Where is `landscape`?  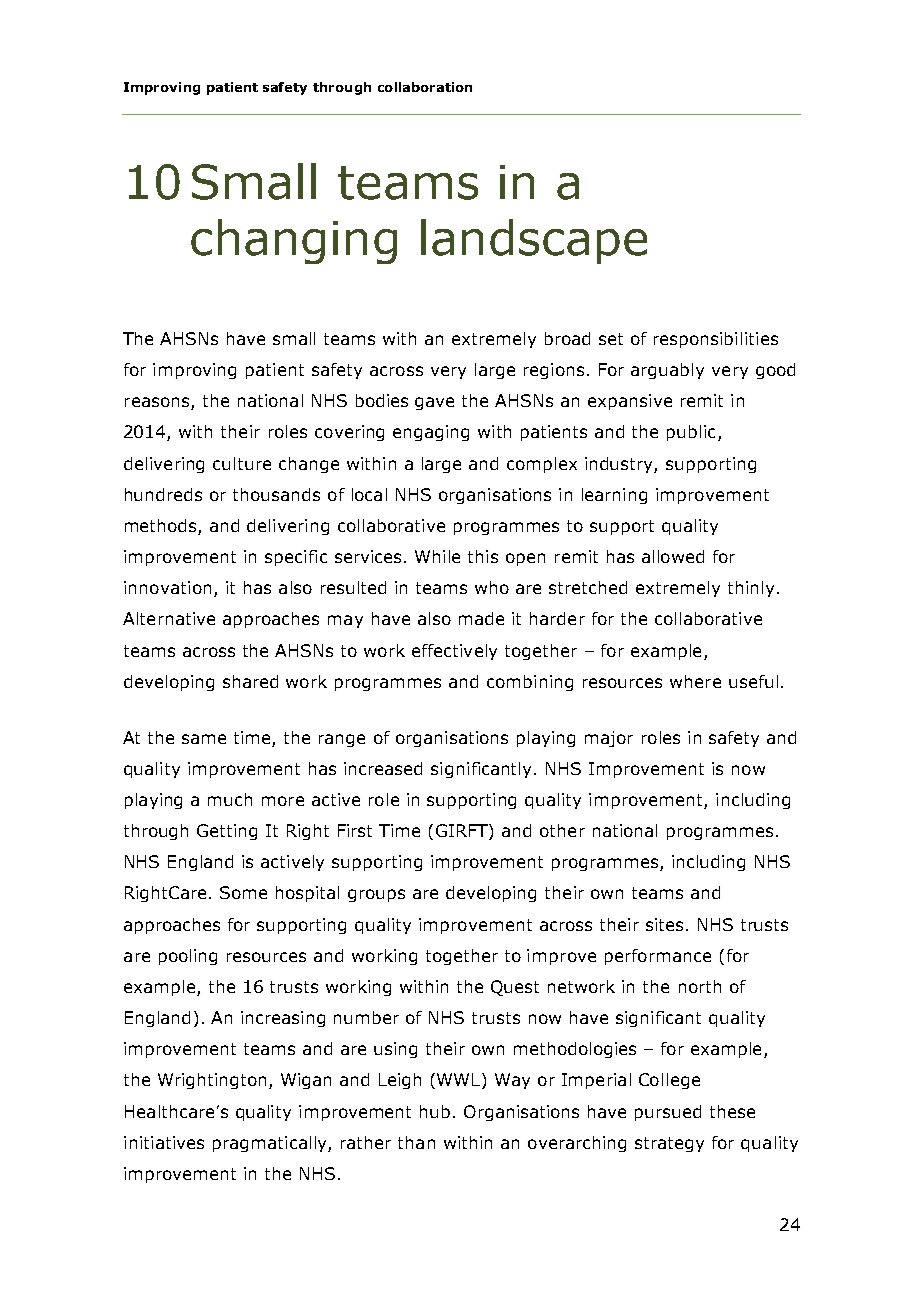
landscape is located at coordinates (534, 241).
